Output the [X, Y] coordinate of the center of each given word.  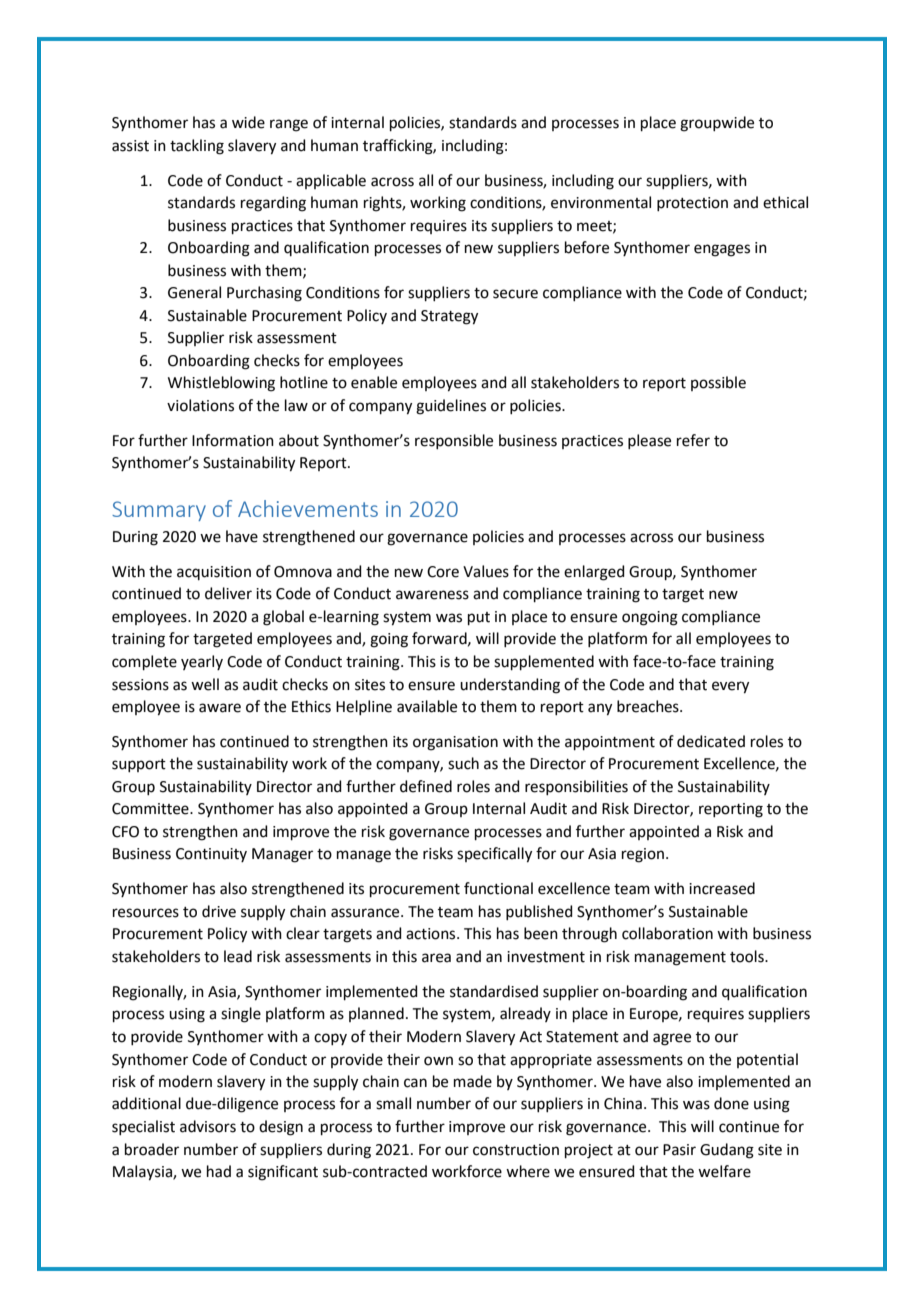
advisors [208, 1126]
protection [692, 204]
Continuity [211, 855]
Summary [159, 511]
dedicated [711, 741]
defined [426, 786]
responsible [454, 441]
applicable [331, 181]
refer [693, 440]
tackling [197, 147]
